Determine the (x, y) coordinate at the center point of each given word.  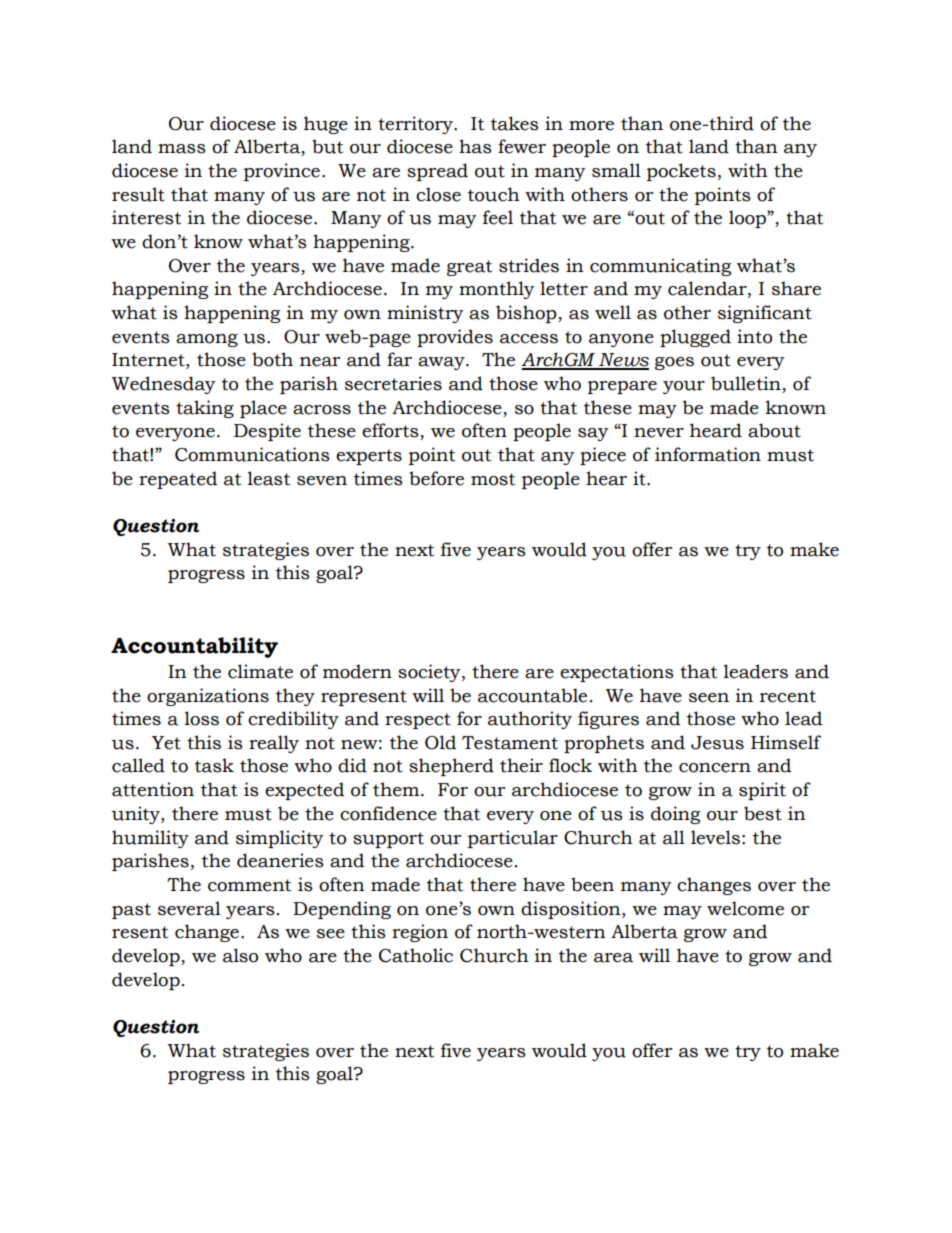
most (493, 479)
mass (182, 149)
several (189, 908)
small (616, 170)
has (475, 146)
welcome (745, 908)
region (420, 933)
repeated (178, 480)
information (708, 454)
